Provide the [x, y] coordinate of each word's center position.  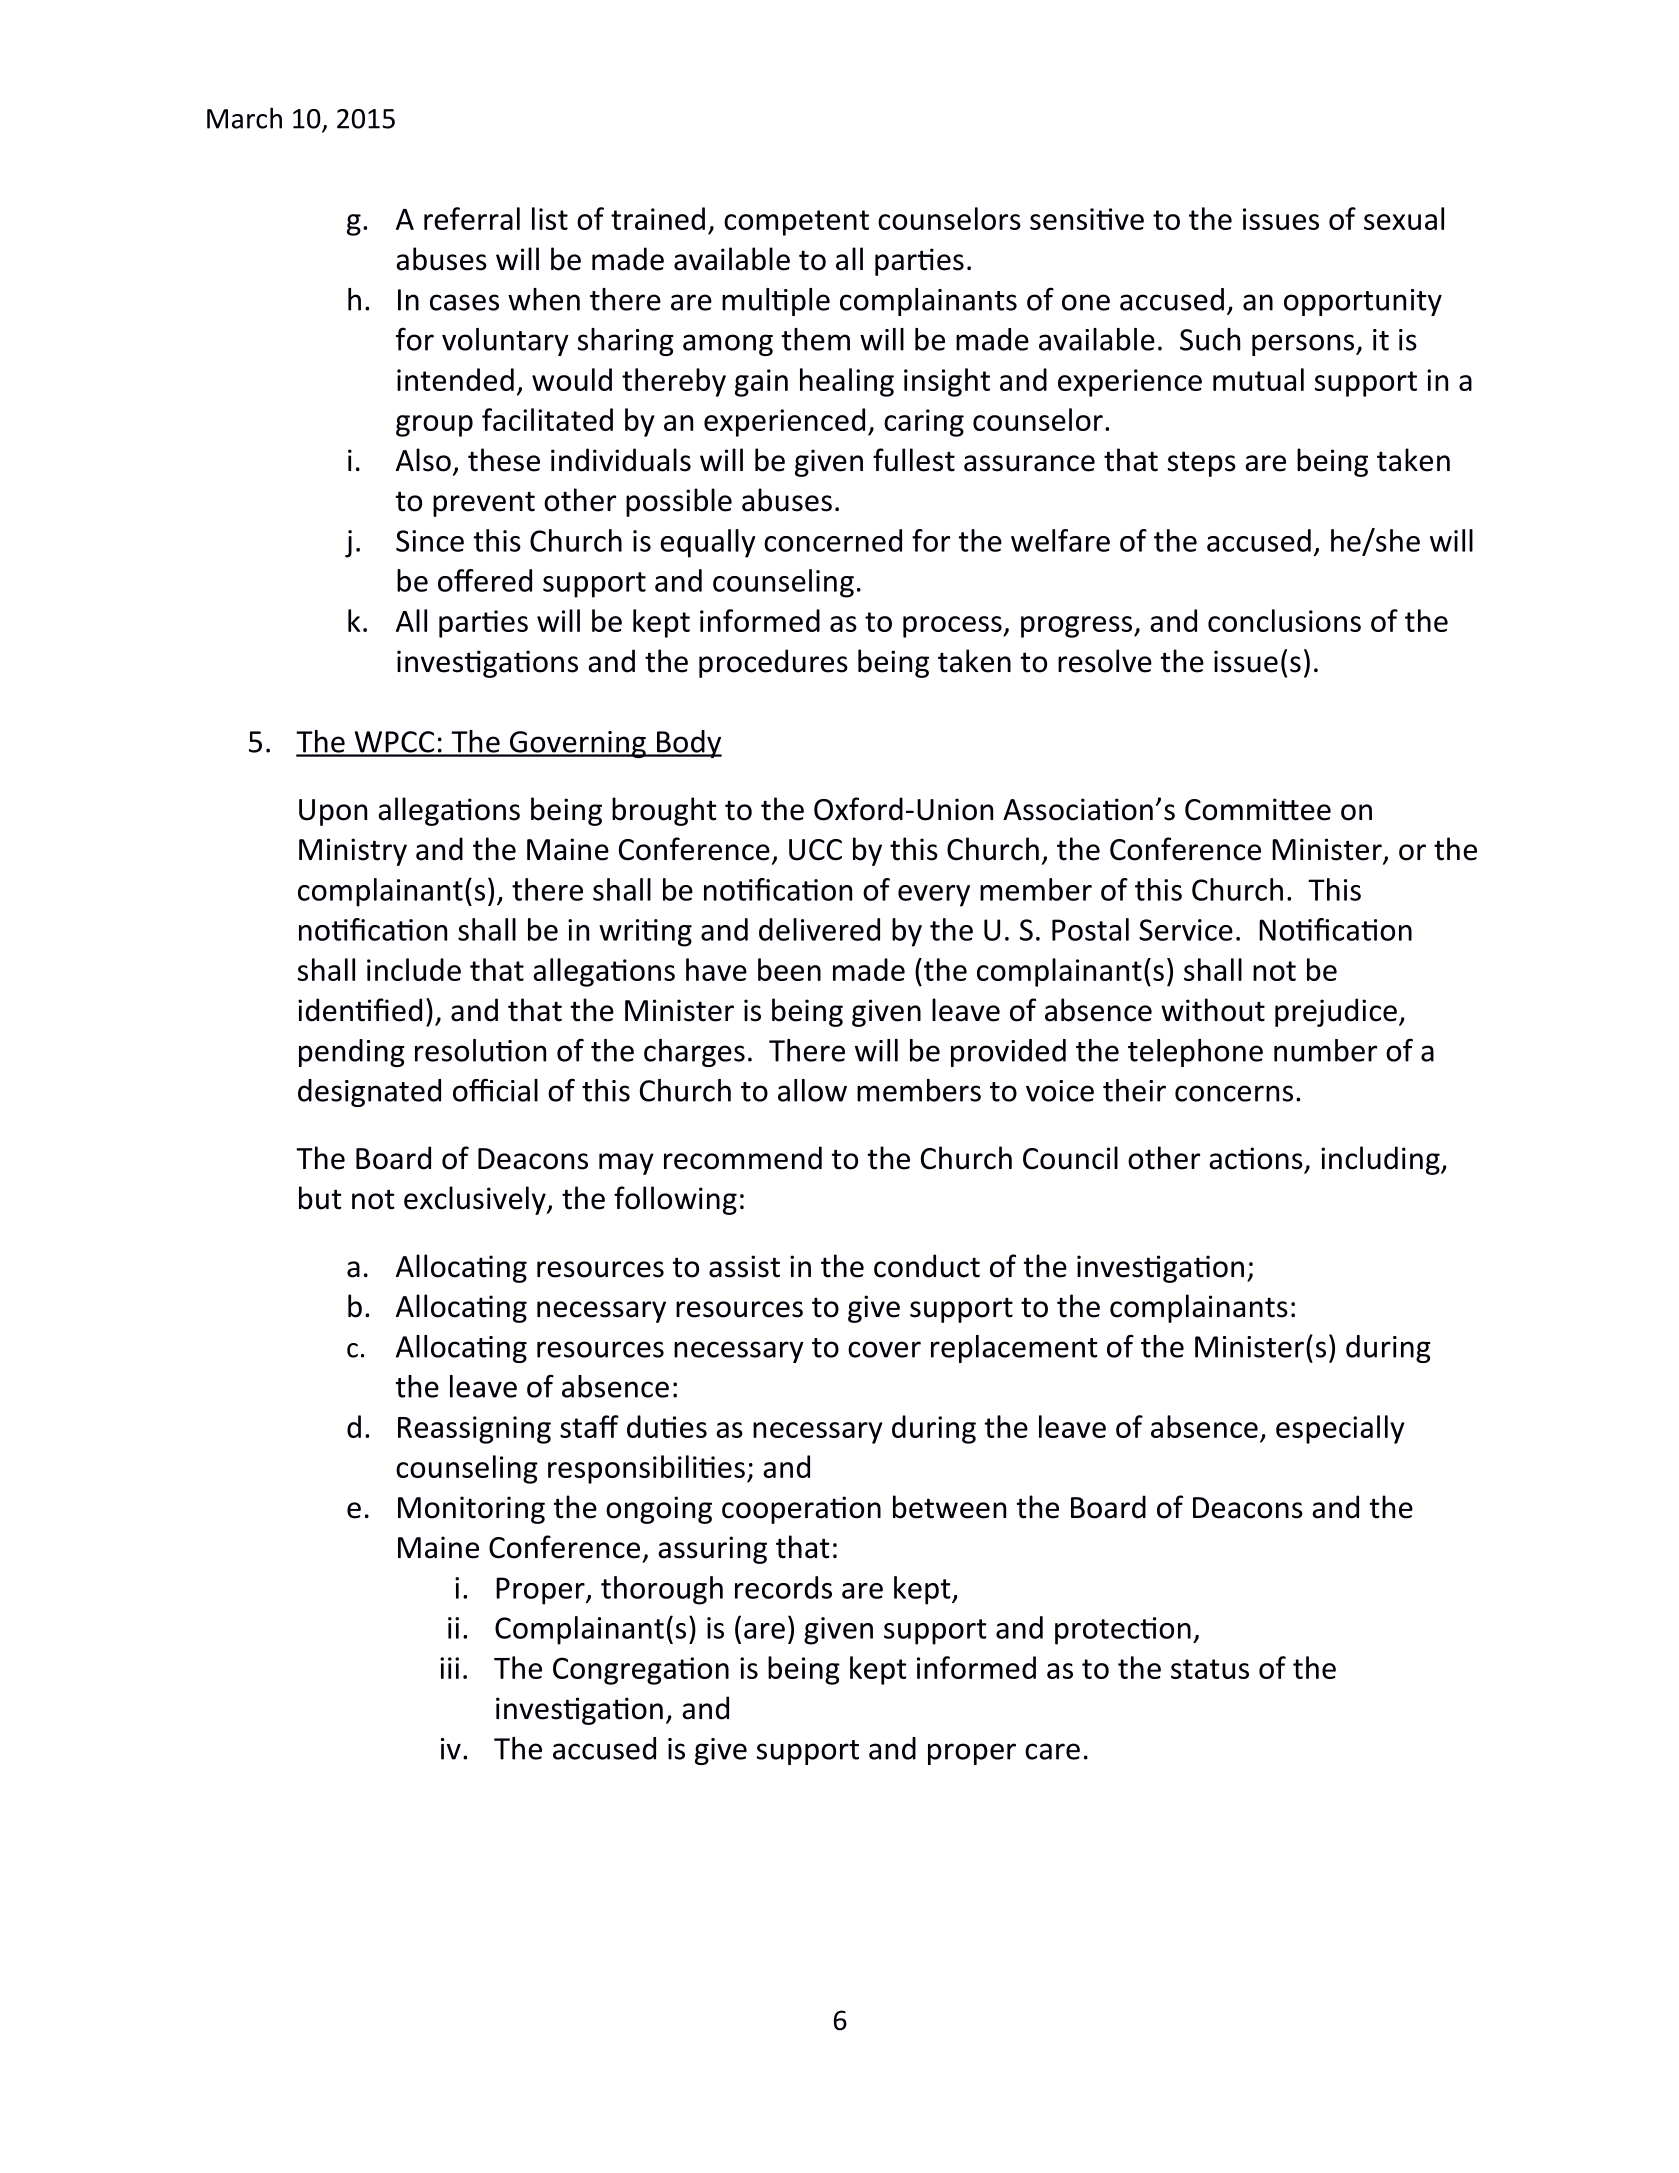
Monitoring [471, 1510]
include [414, 969]
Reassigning [474, 1430]
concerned [833, 540]
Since [430, 541]
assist [744, 1266]
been [789, 969]
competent [796, 223]
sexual [1404, 218]
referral [472, 218]
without [1213, 1010]
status [1210, 1669]
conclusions [1284, 620]
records [783, 1587]
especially [1340, 1429]
